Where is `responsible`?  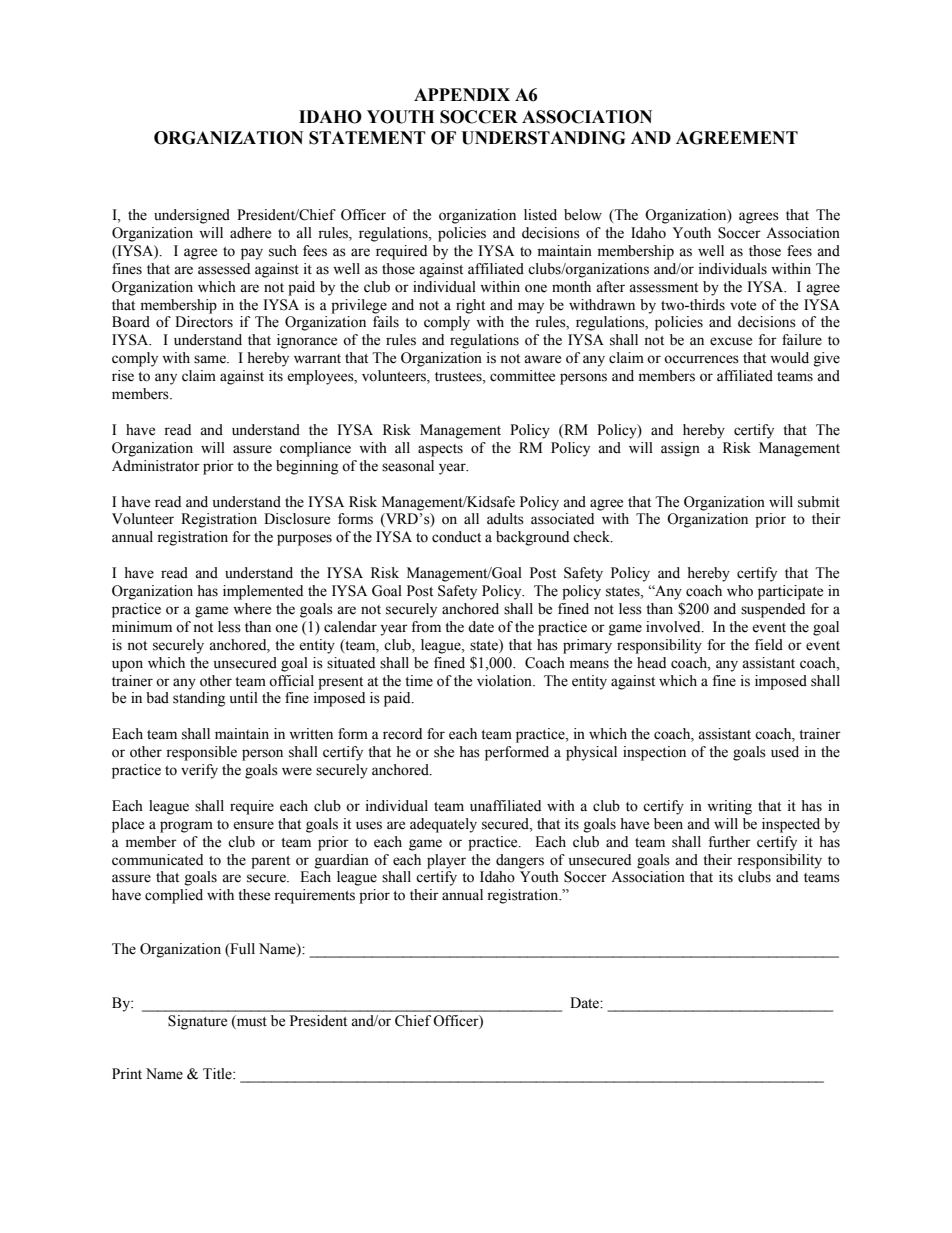 responsible is located at coordinates (201, 753).
